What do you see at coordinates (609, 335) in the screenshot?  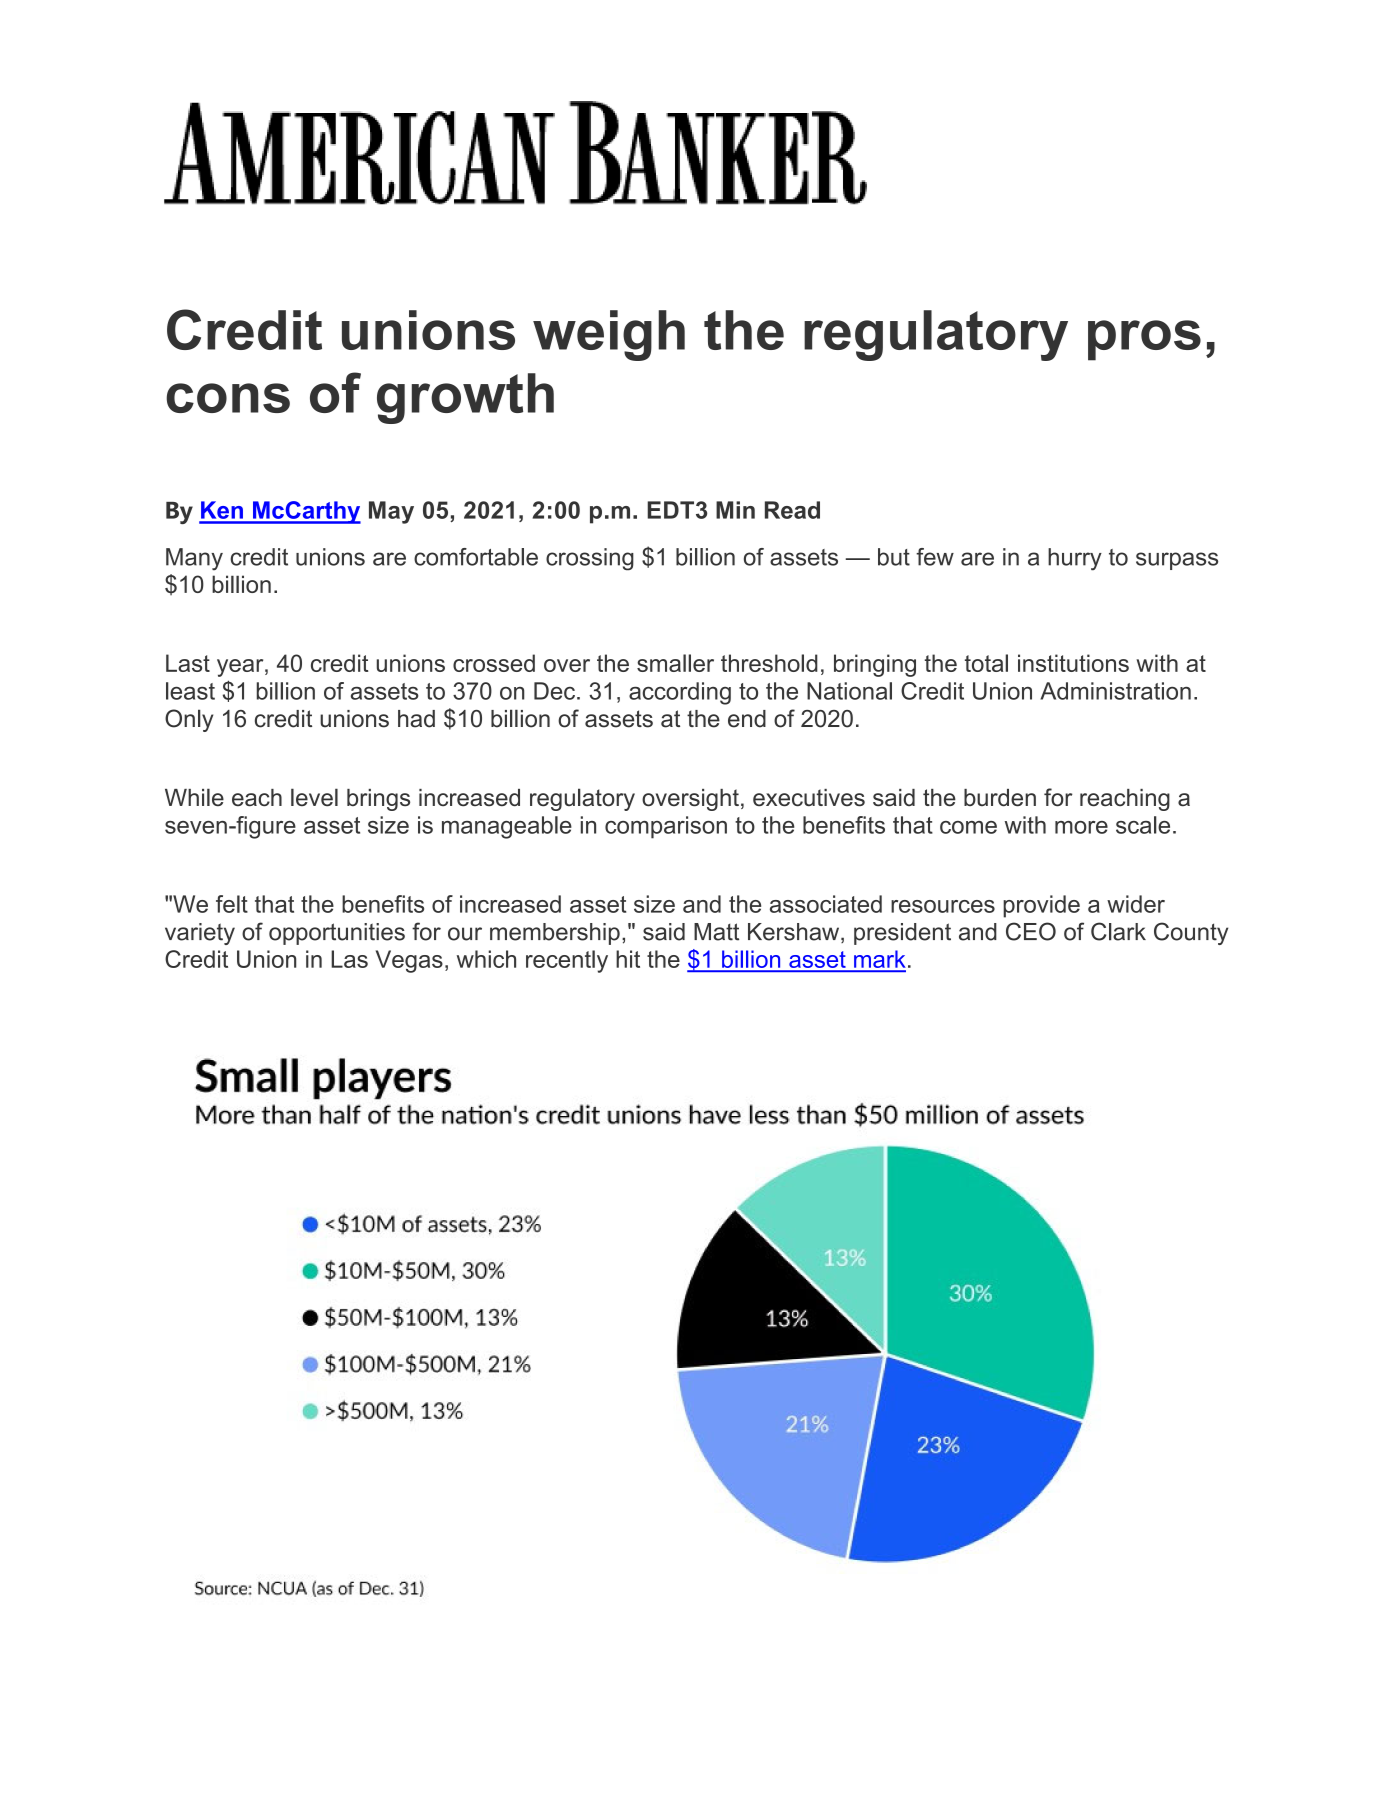 I see `weigh` at bounding box center [609, 335].
